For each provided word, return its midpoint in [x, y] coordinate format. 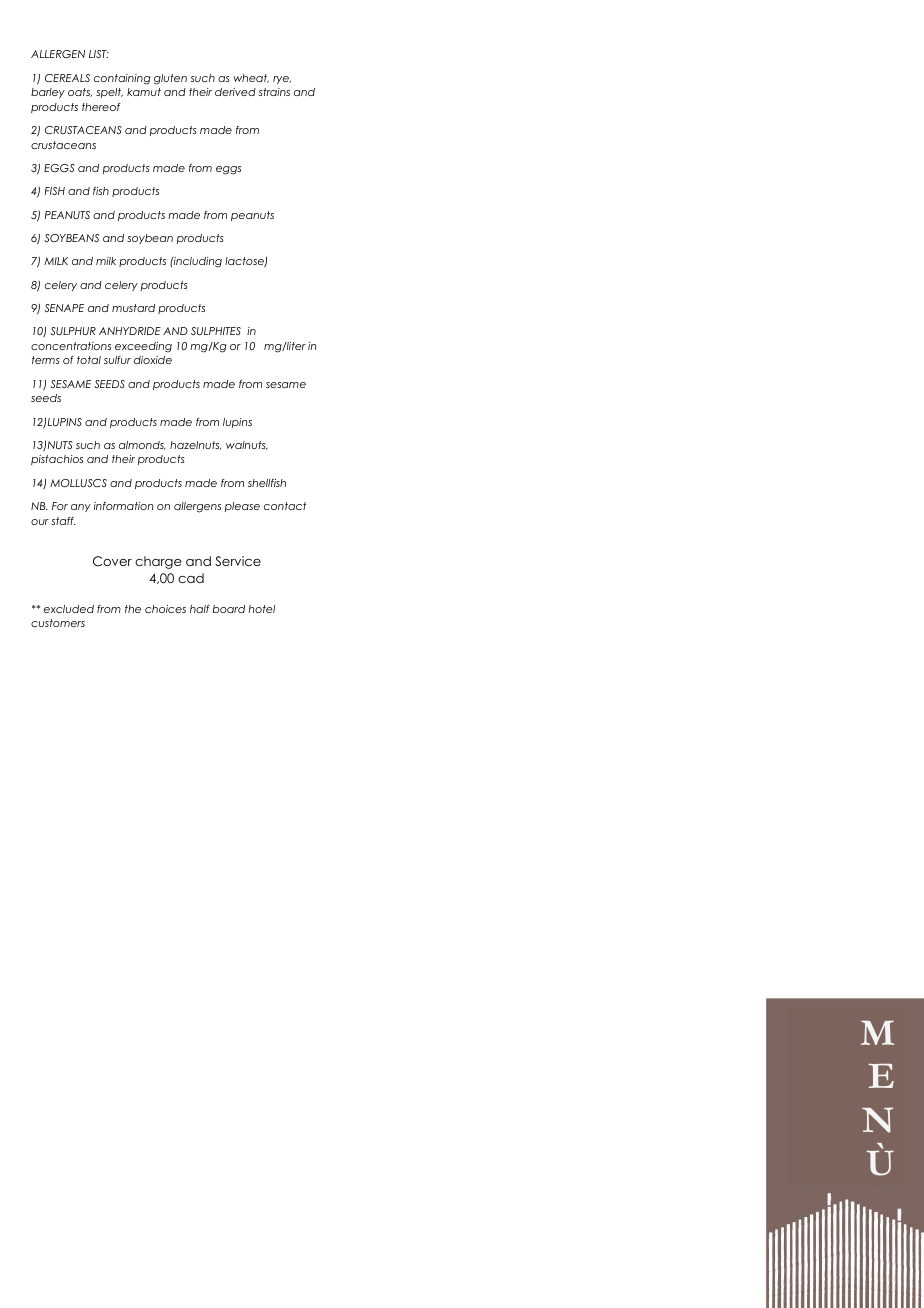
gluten [170, 79]
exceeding [143, 347]
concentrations [71, 346]
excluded [69, 609]
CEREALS [67, 78]
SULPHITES [216, 331]
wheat [251, 78]
